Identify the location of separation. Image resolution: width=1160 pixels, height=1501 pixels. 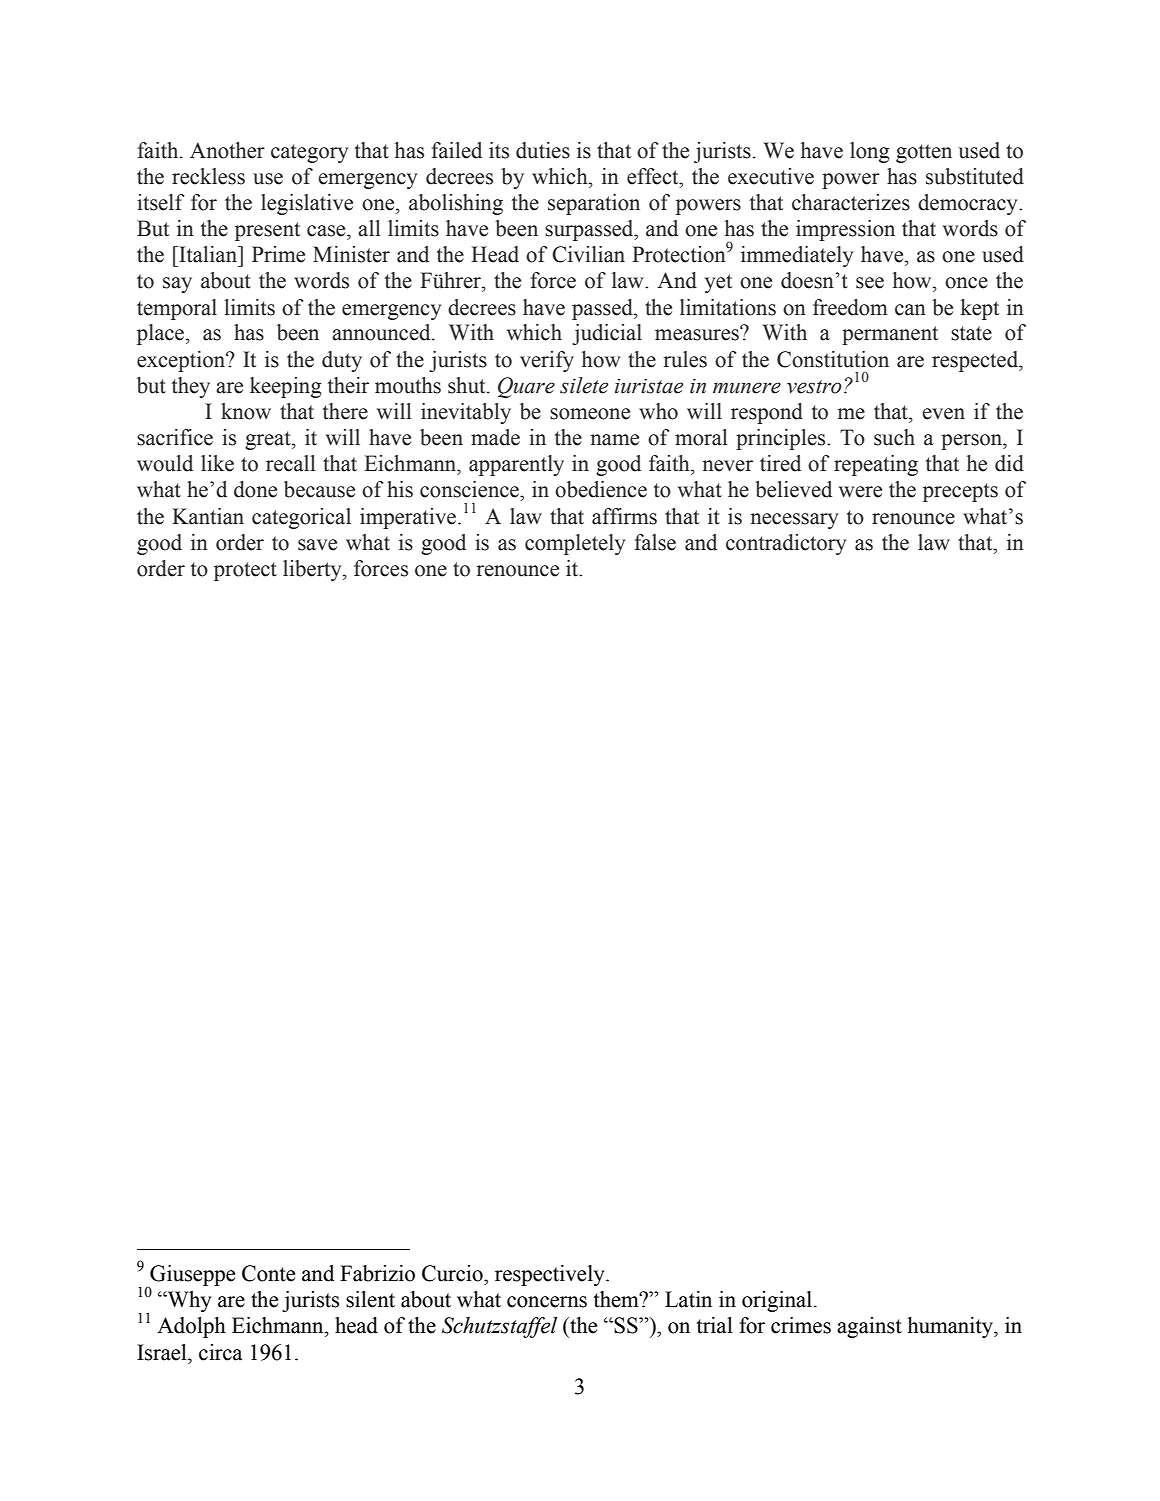
(594, 204).
